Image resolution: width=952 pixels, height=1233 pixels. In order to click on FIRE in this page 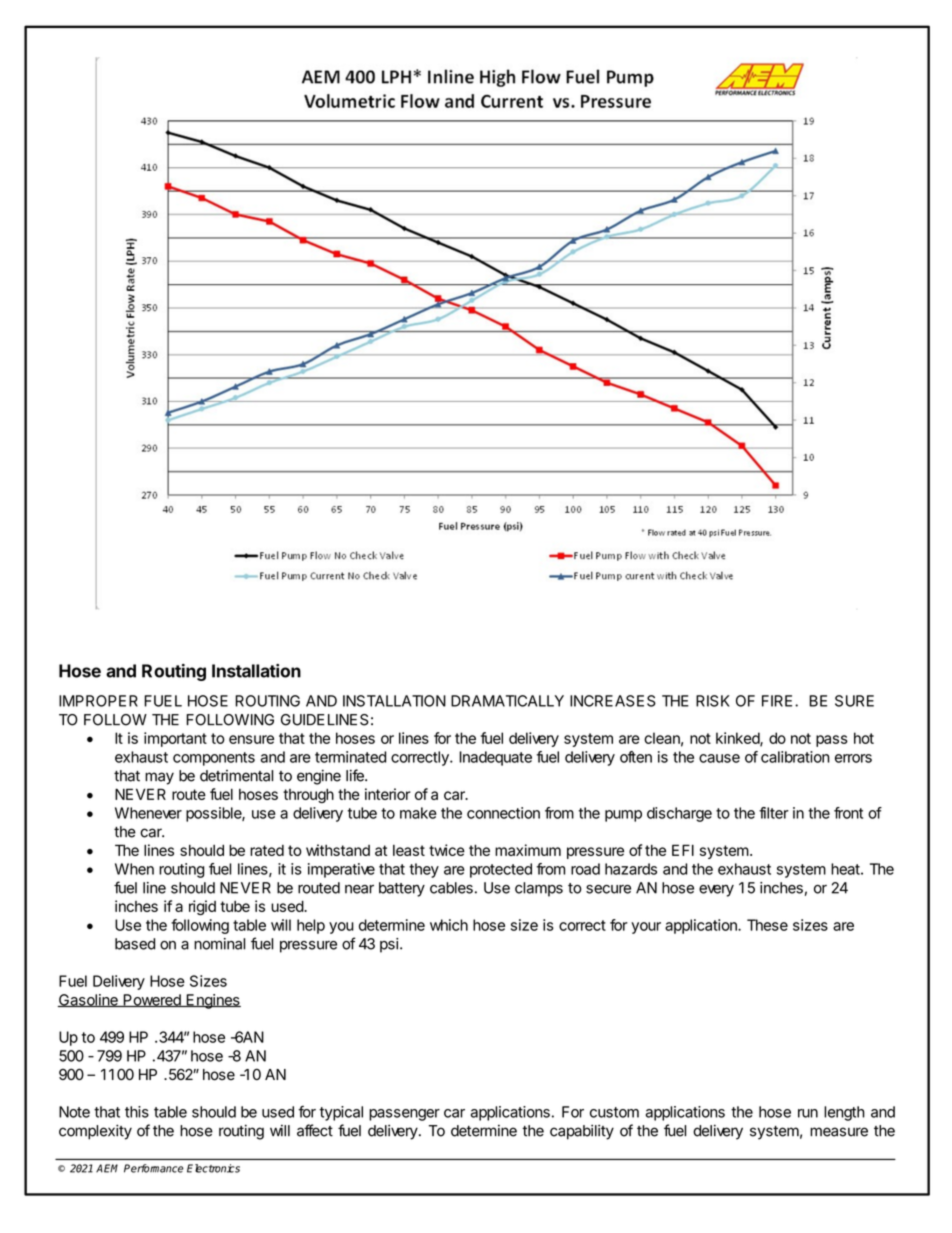, I will do `click(777, 701)`.
